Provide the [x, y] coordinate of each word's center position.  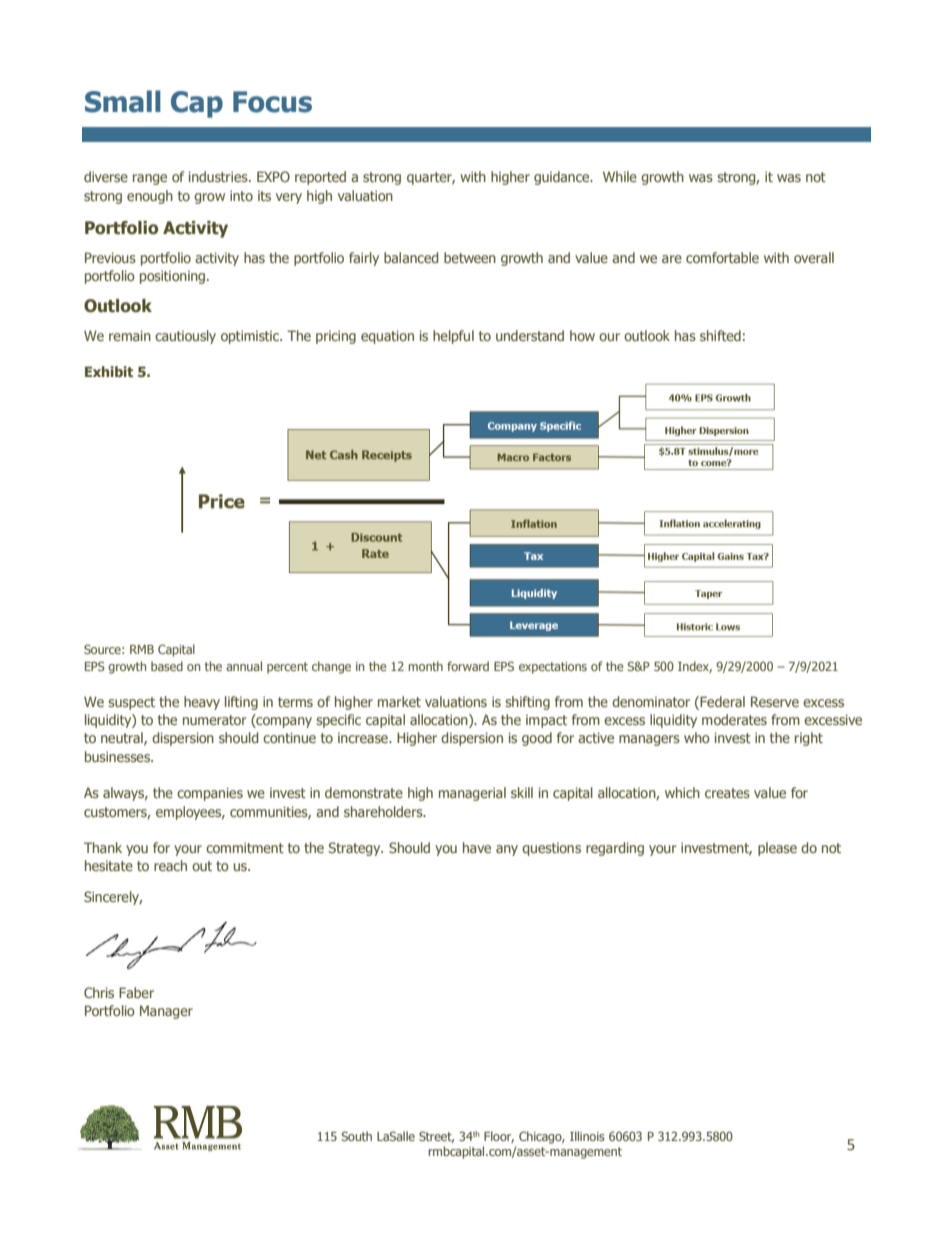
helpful [453, 337]
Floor [499, 1137]
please [777, 849]
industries [219, 176]
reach [170, 865]
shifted [720, 335]
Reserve [775, 701]
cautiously [185, 337]
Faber [136, 992]
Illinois [587, 1136]
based [167, 666]
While [620, 176]
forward [468, 666]
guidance [563, 178]
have [477, 847]
